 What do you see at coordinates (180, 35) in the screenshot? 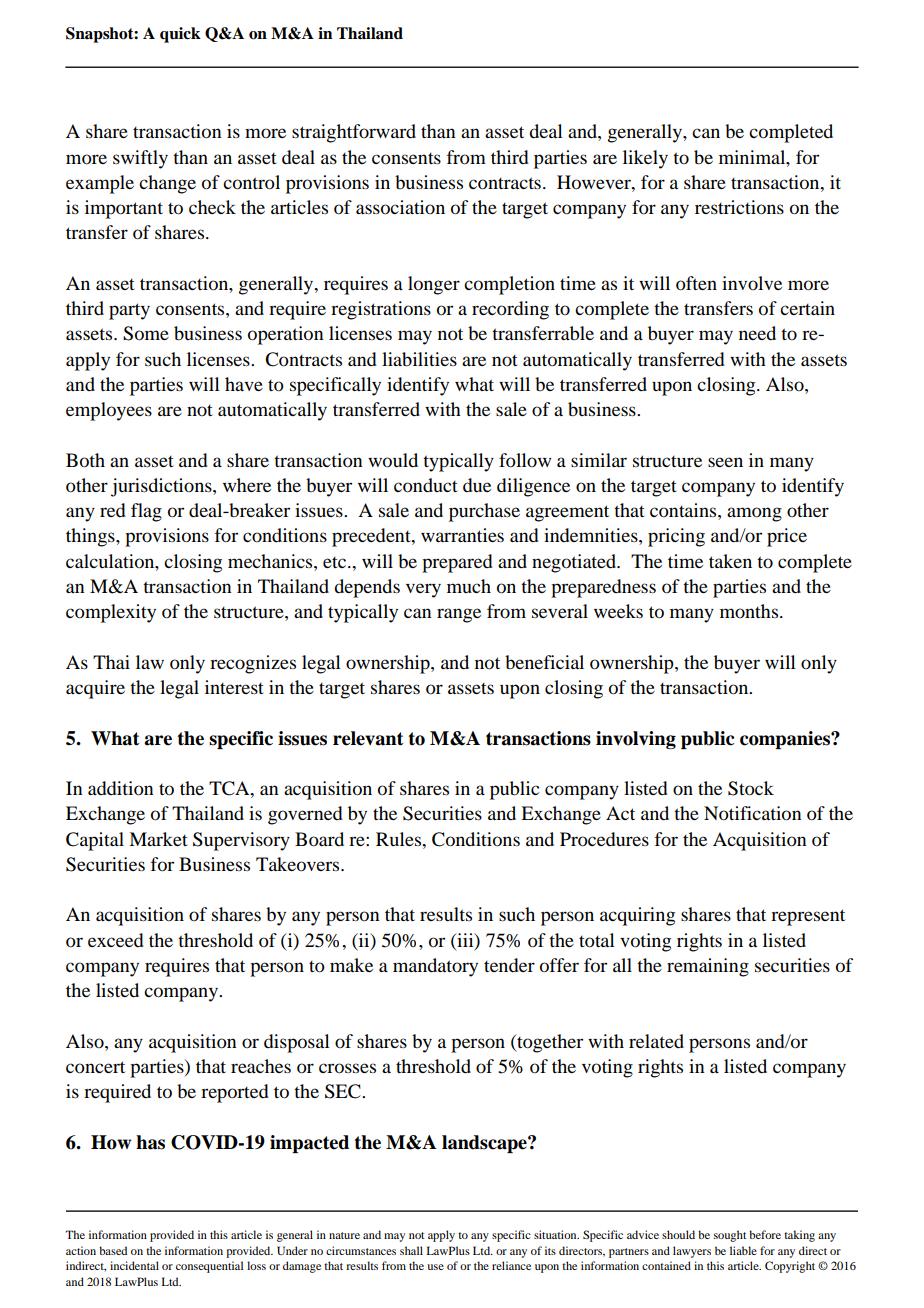
I see `quick` at bounding box center [180, 35].
